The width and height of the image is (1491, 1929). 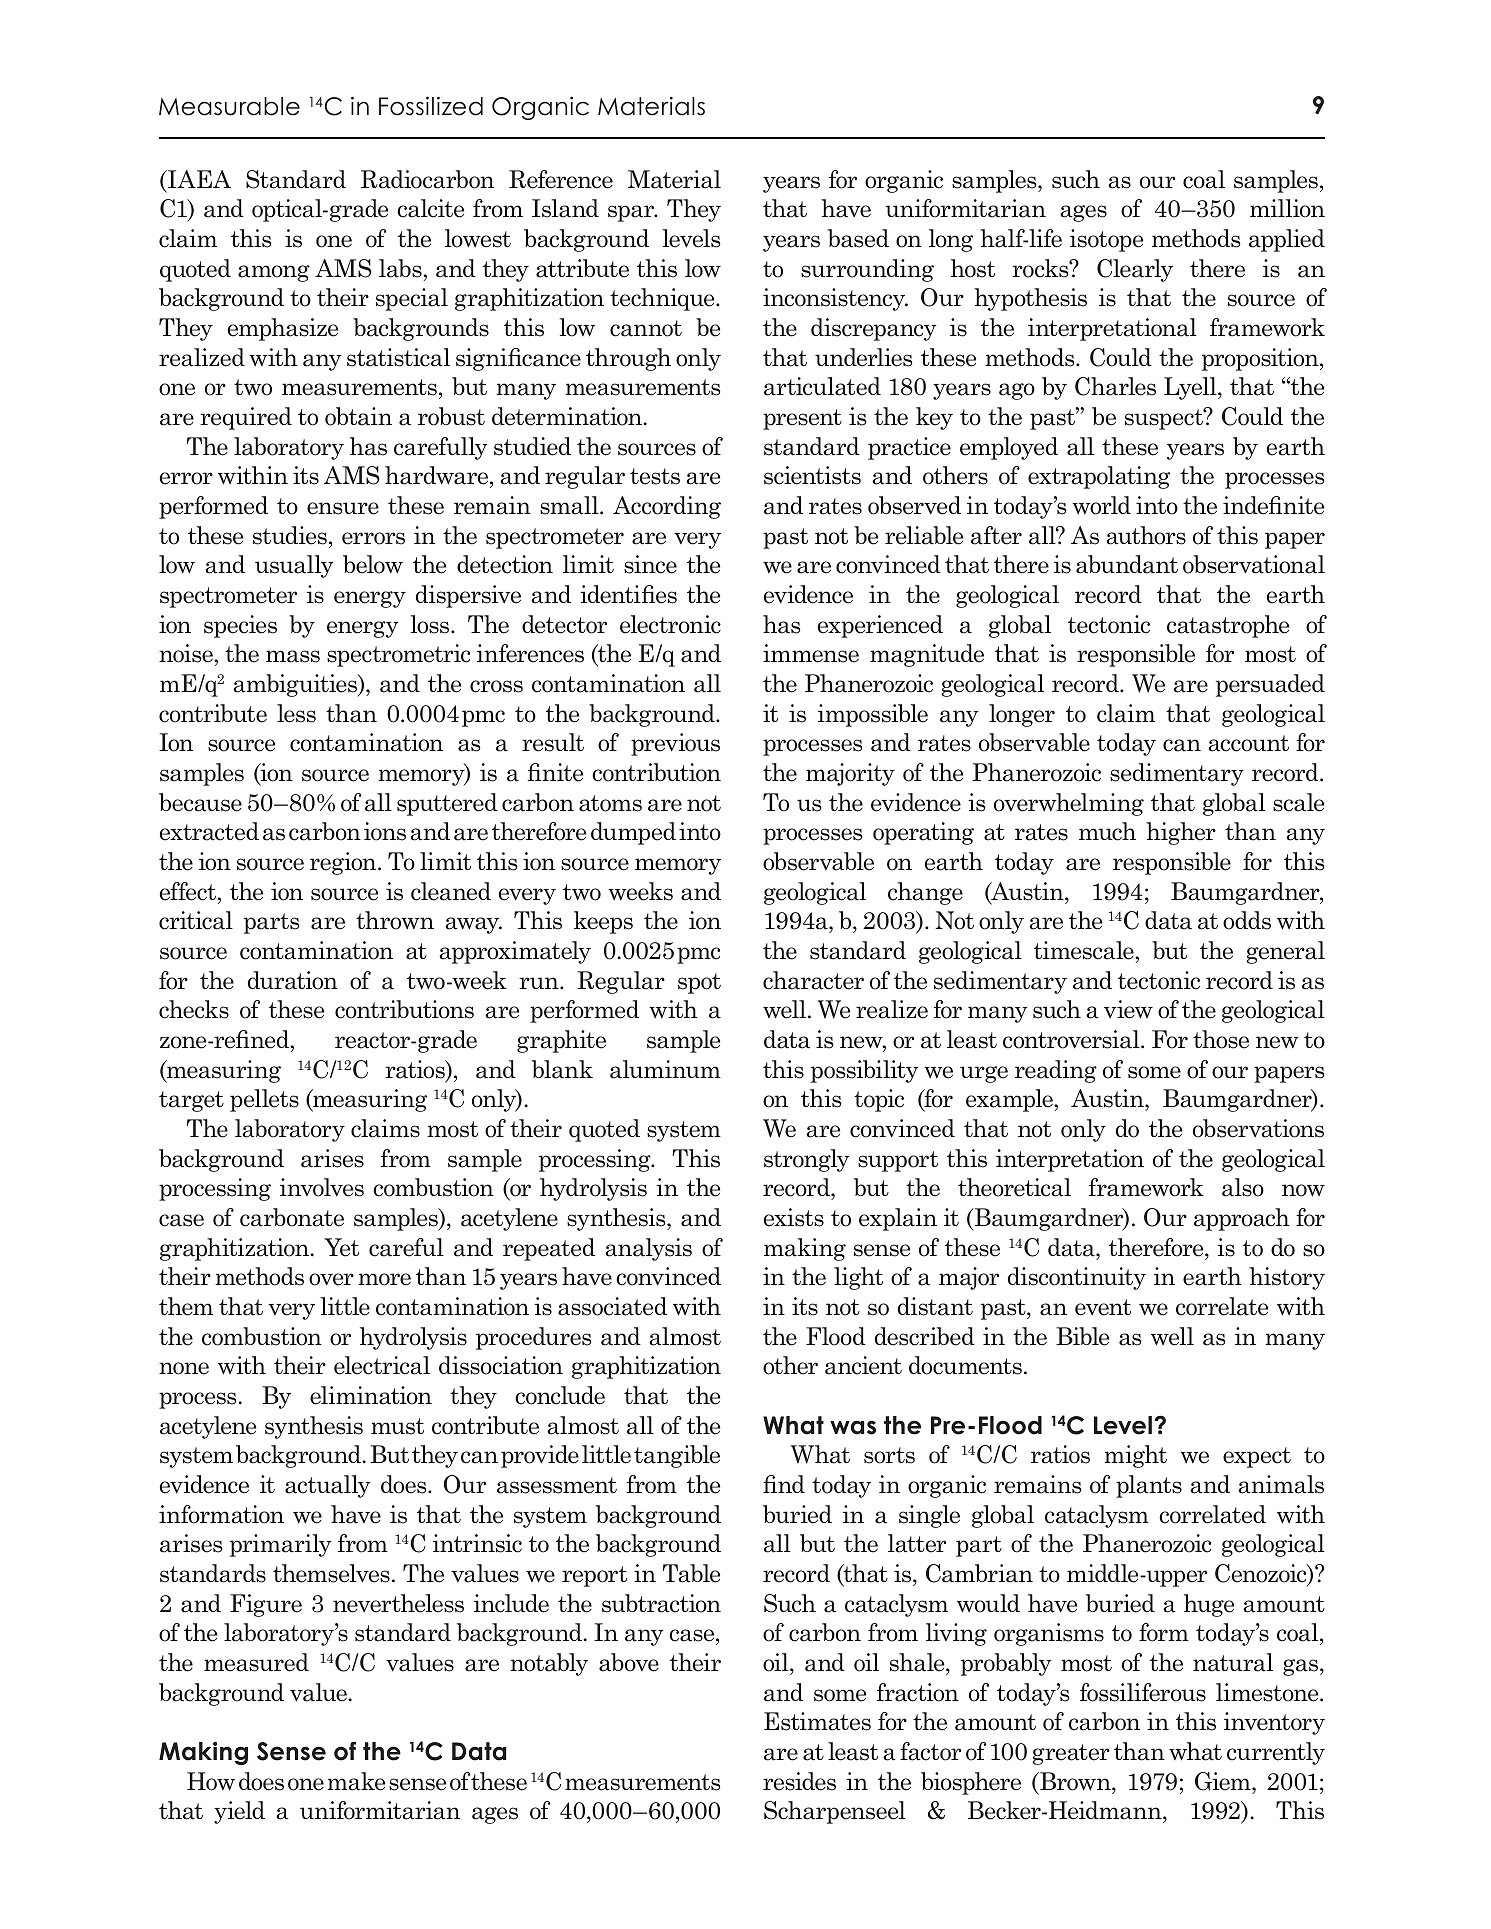 I want to click on view, so click(x=1128, y=1009).
